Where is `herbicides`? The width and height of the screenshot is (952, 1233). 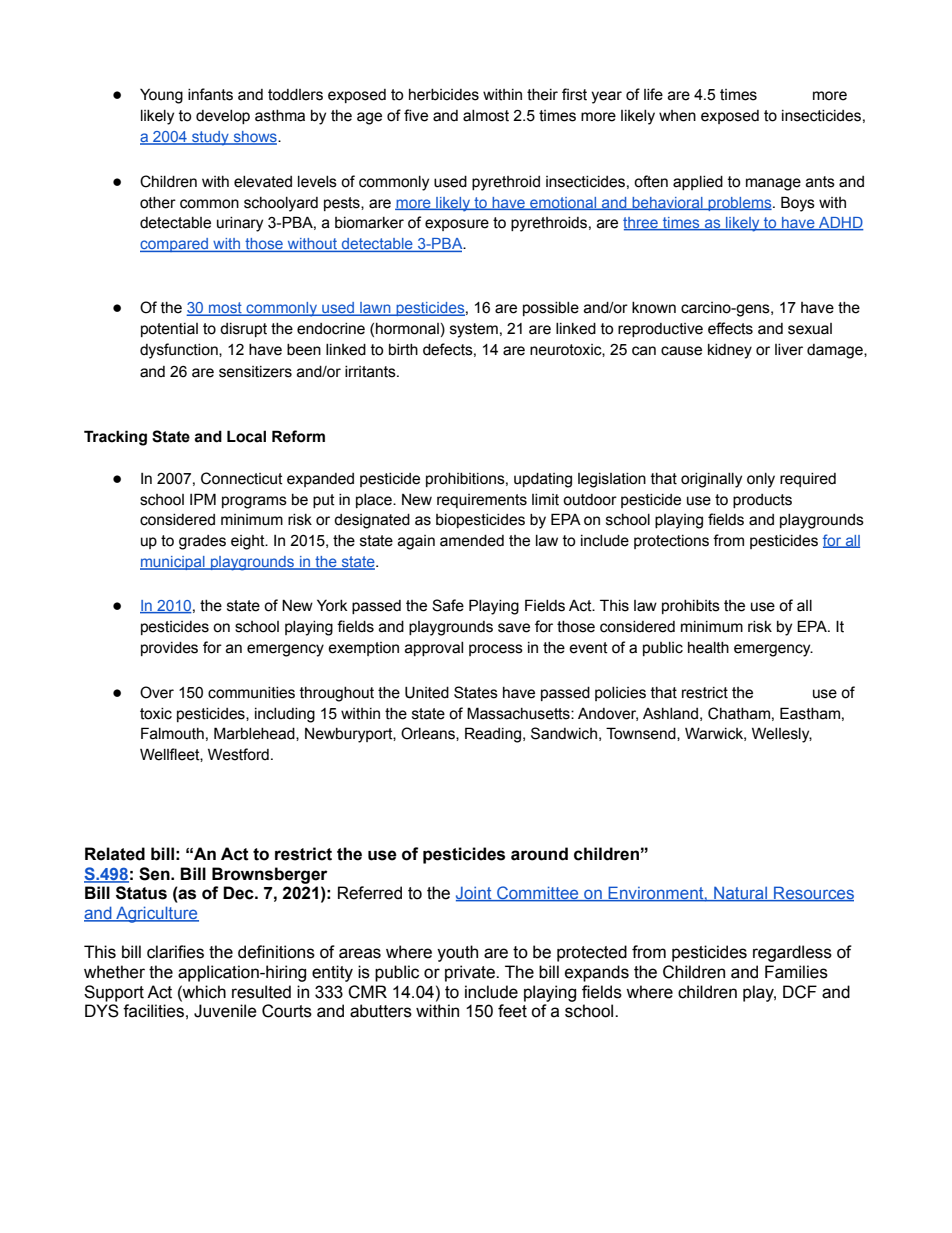 herbicides is located at coordinates (444, 95).
